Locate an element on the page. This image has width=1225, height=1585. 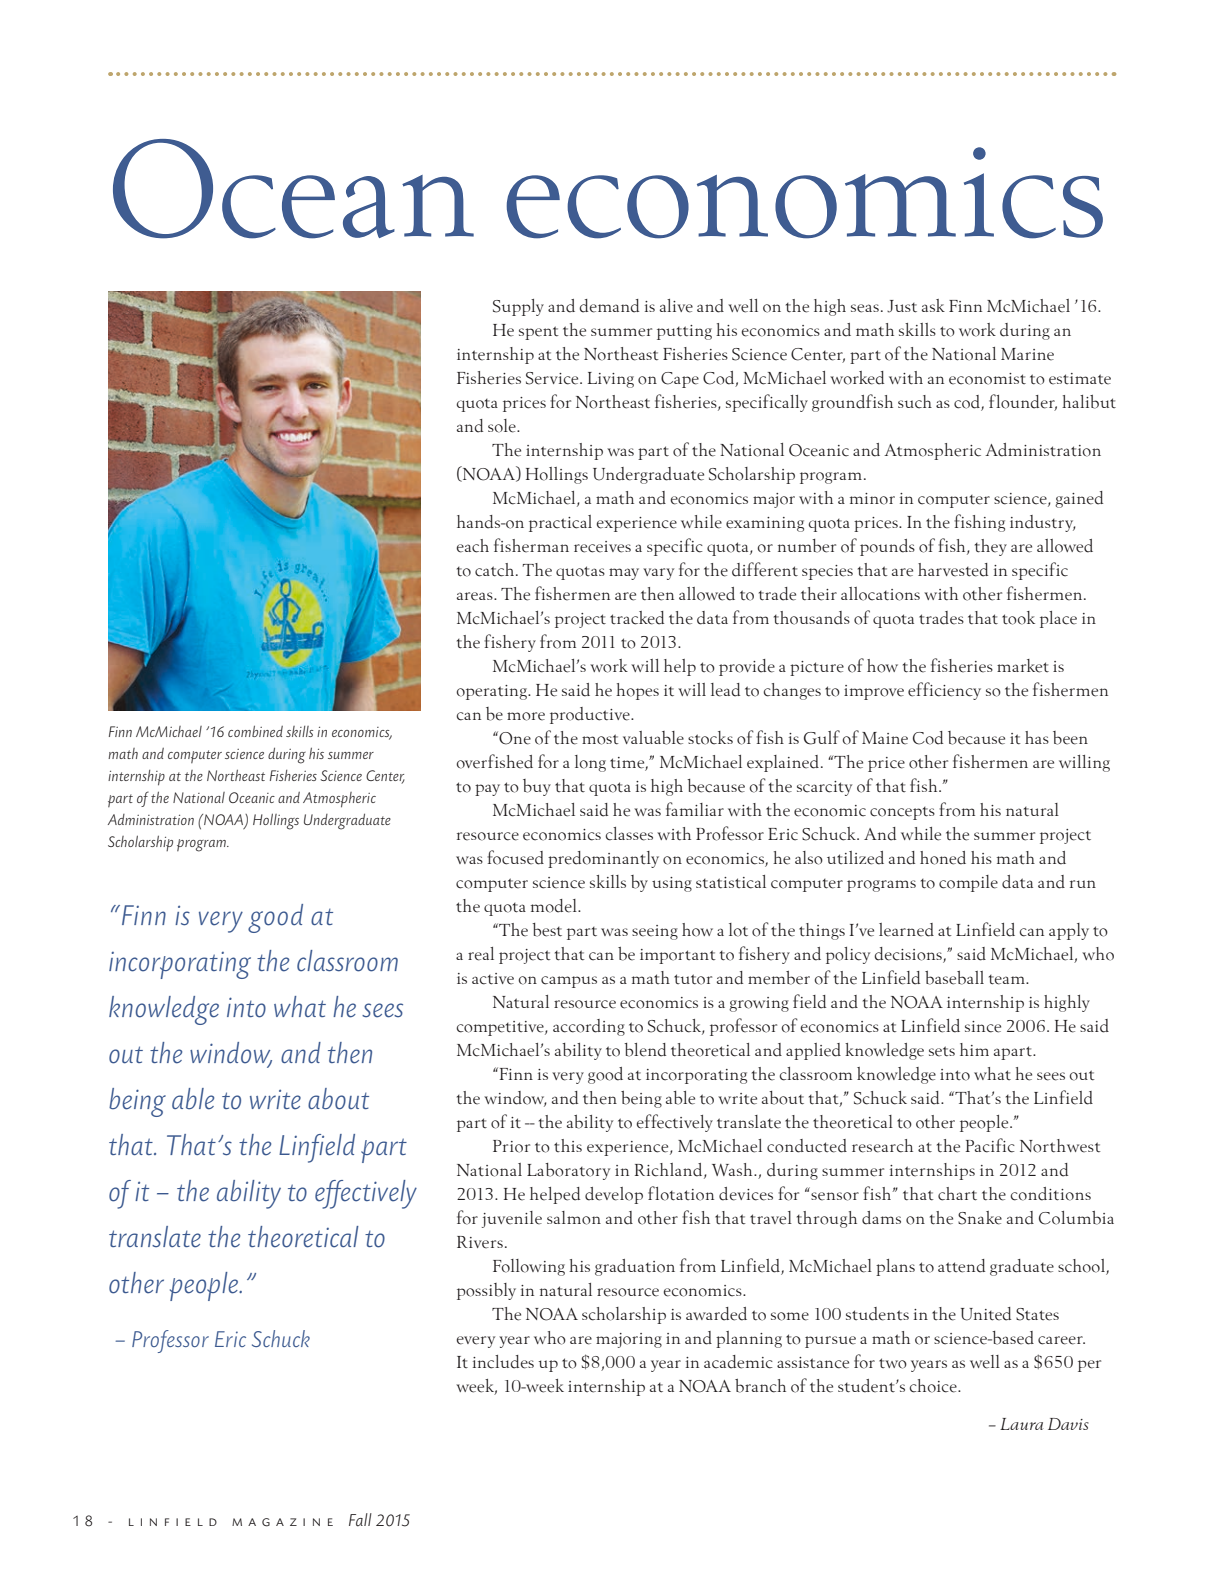
active is located at coordinates (493, 979).
